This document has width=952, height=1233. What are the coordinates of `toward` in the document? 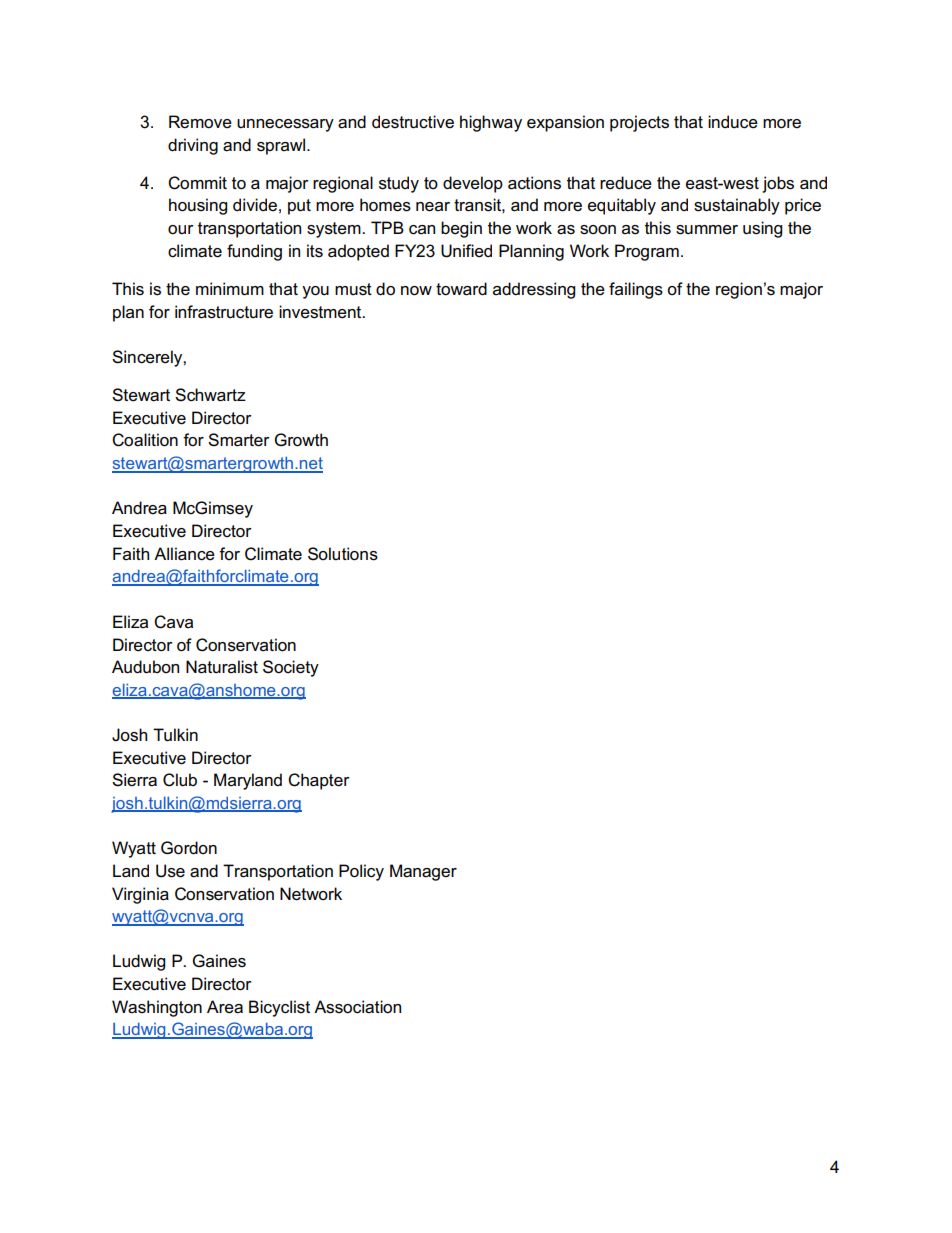 It's located at (461, 289).
